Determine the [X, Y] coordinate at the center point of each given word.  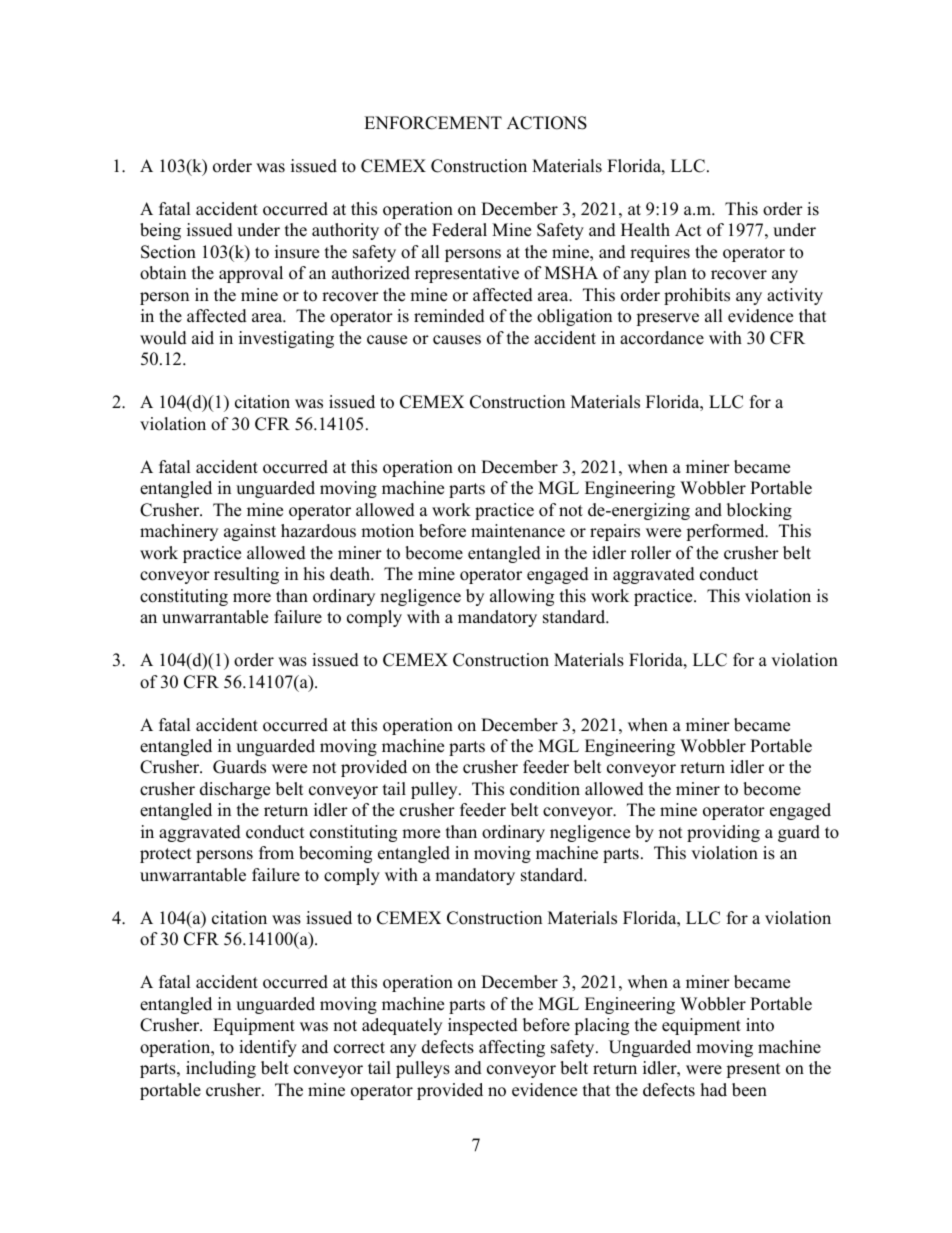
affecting [512, 1048]
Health [645, 230]
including [221, 1069]
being [160, 231]
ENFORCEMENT [433, 123]
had [714, 1090]
